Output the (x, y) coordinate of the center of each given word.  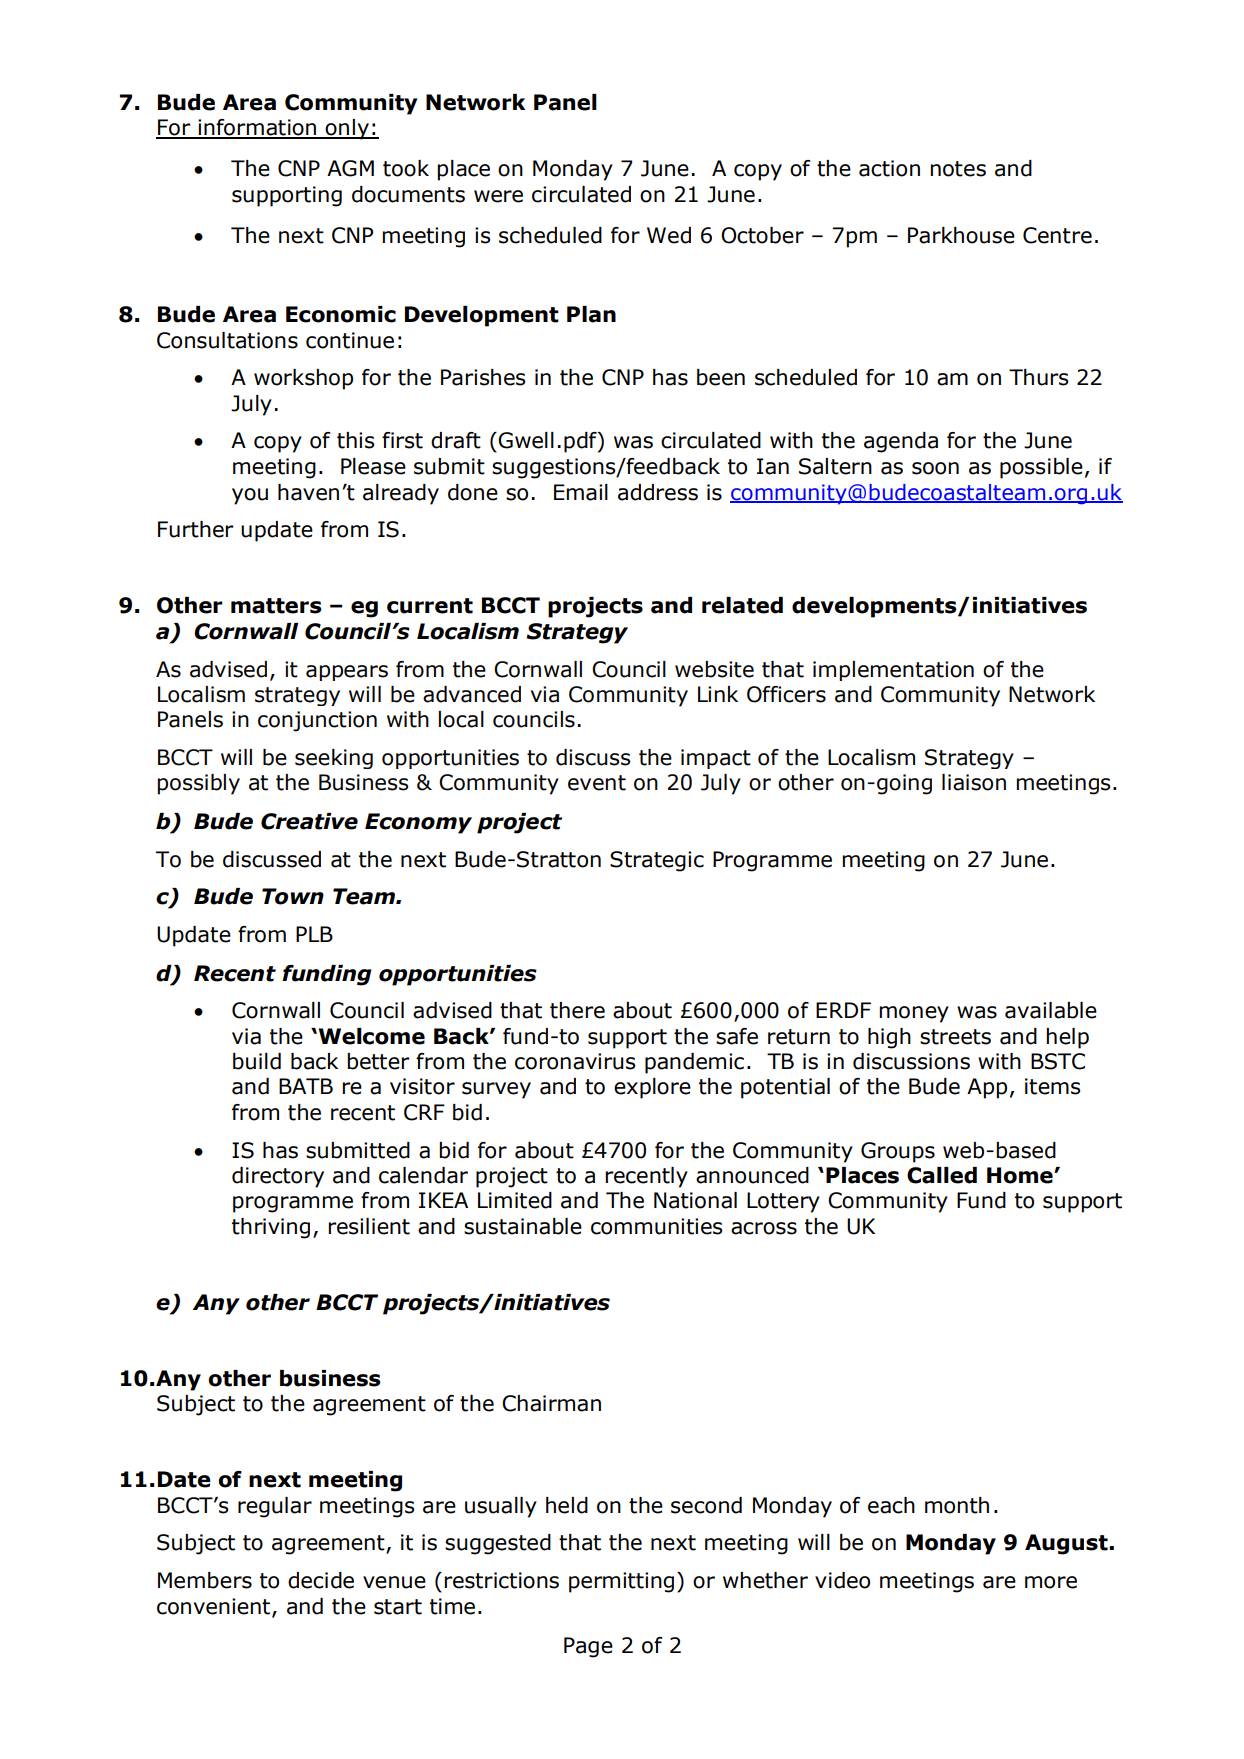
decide (321, 1580)
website (714, 669)
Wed (669, 235)
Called (942, 1175)
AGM (350, 168)
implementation (893, 671)
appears (347, 673)
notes (958, 169)
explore (652, 1088)
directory (278, 1177)
